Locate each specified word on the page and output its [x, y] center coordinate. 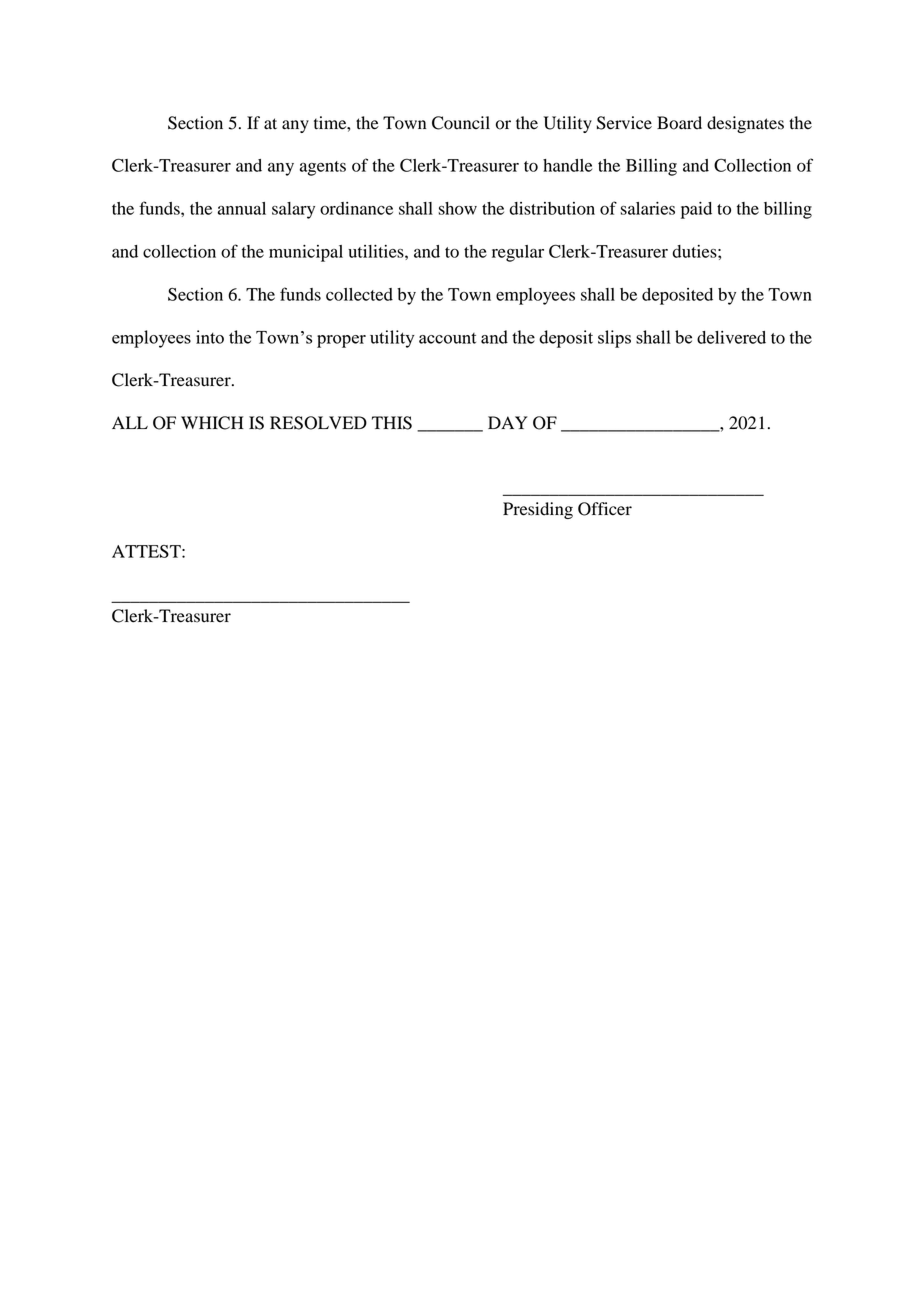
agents [323, 168]
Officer [605, 509]
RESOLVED [318, 423]
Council [461, 123]
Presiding [538, 510]
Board [679, 123]
